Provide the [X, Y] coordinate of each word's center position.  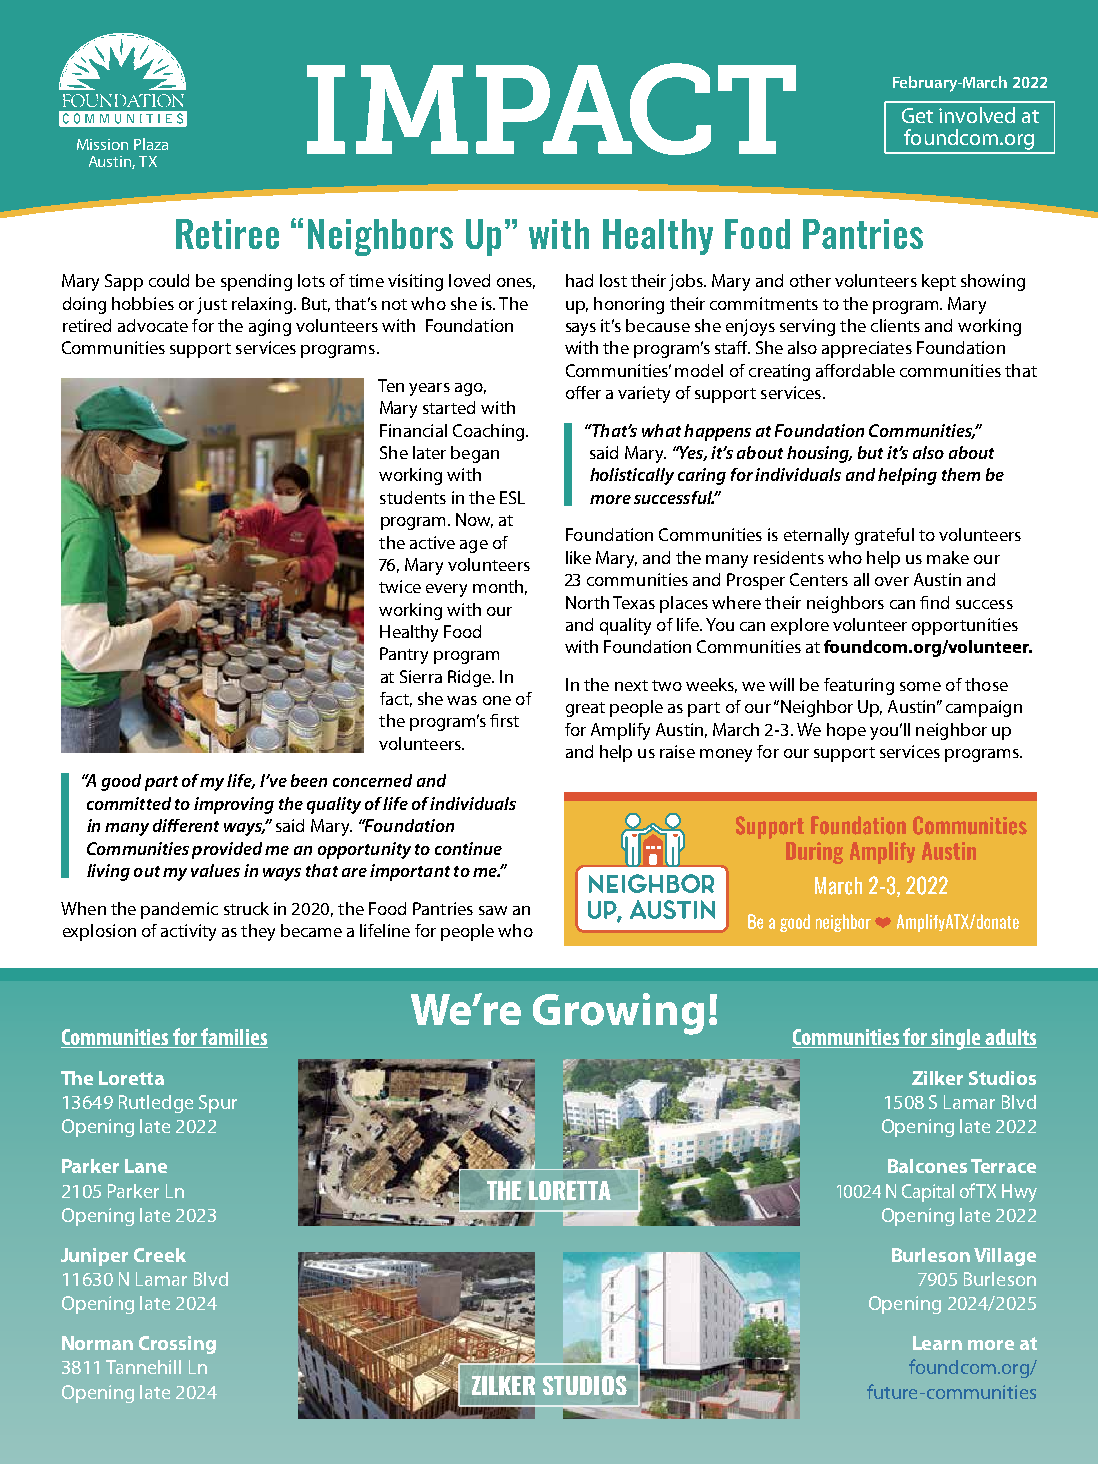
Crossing [177, 1345]
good [121, 782]
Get [917, 115]
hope [846, 731]
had [579, 280]
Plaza [151, 144]
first [504, 720]
